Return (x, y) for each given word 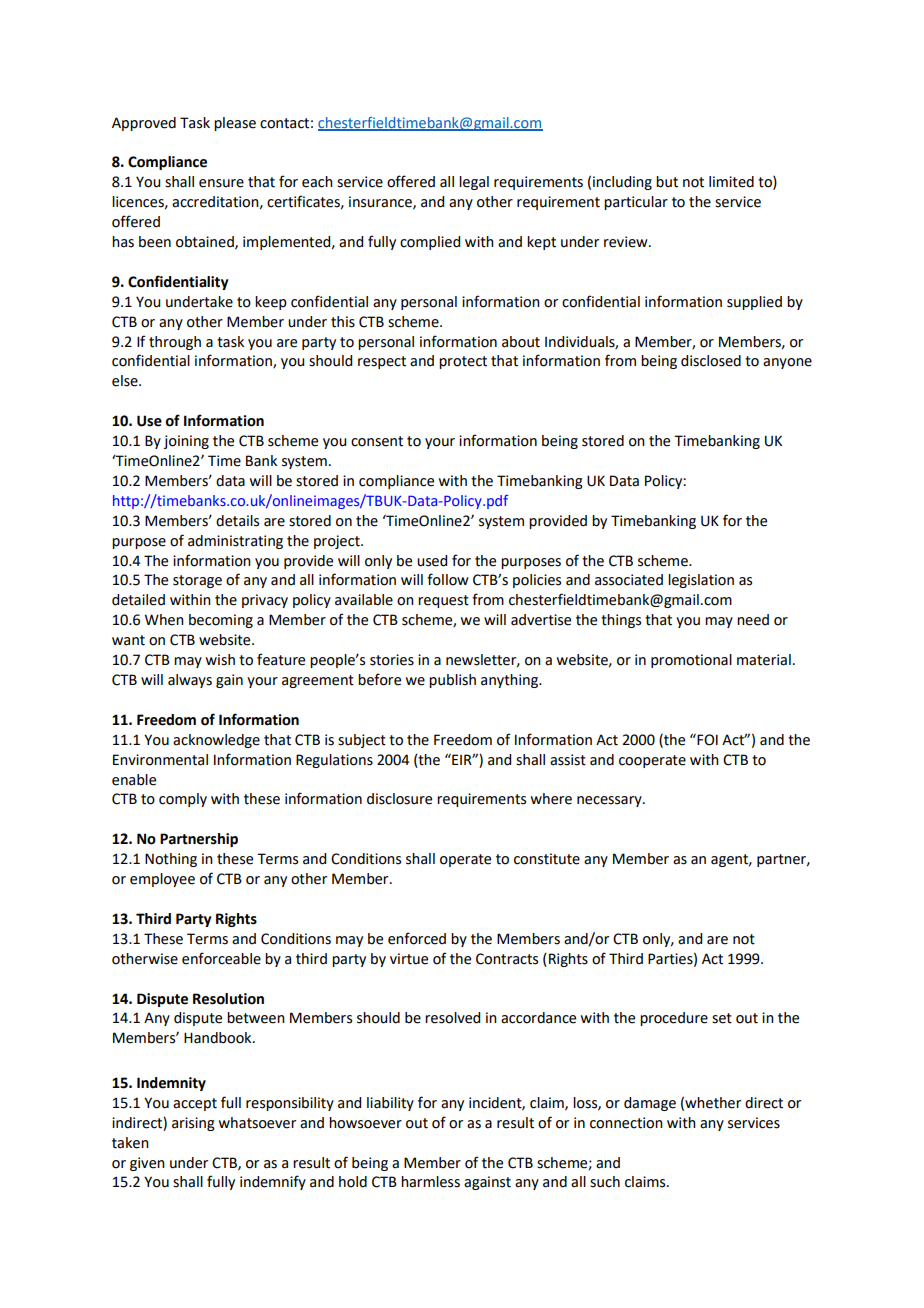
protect (463, 362)
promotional (691, 661)
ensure (221, 183)
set (722, 1018)
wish (220, 660)
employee (162, 880)
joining (186, 442)
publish (452, 681)
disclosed (711, 361)
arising (193, 1124)
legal (474, 183)
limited (731, 182)
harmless (430, 1182)
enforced (417, 938)
